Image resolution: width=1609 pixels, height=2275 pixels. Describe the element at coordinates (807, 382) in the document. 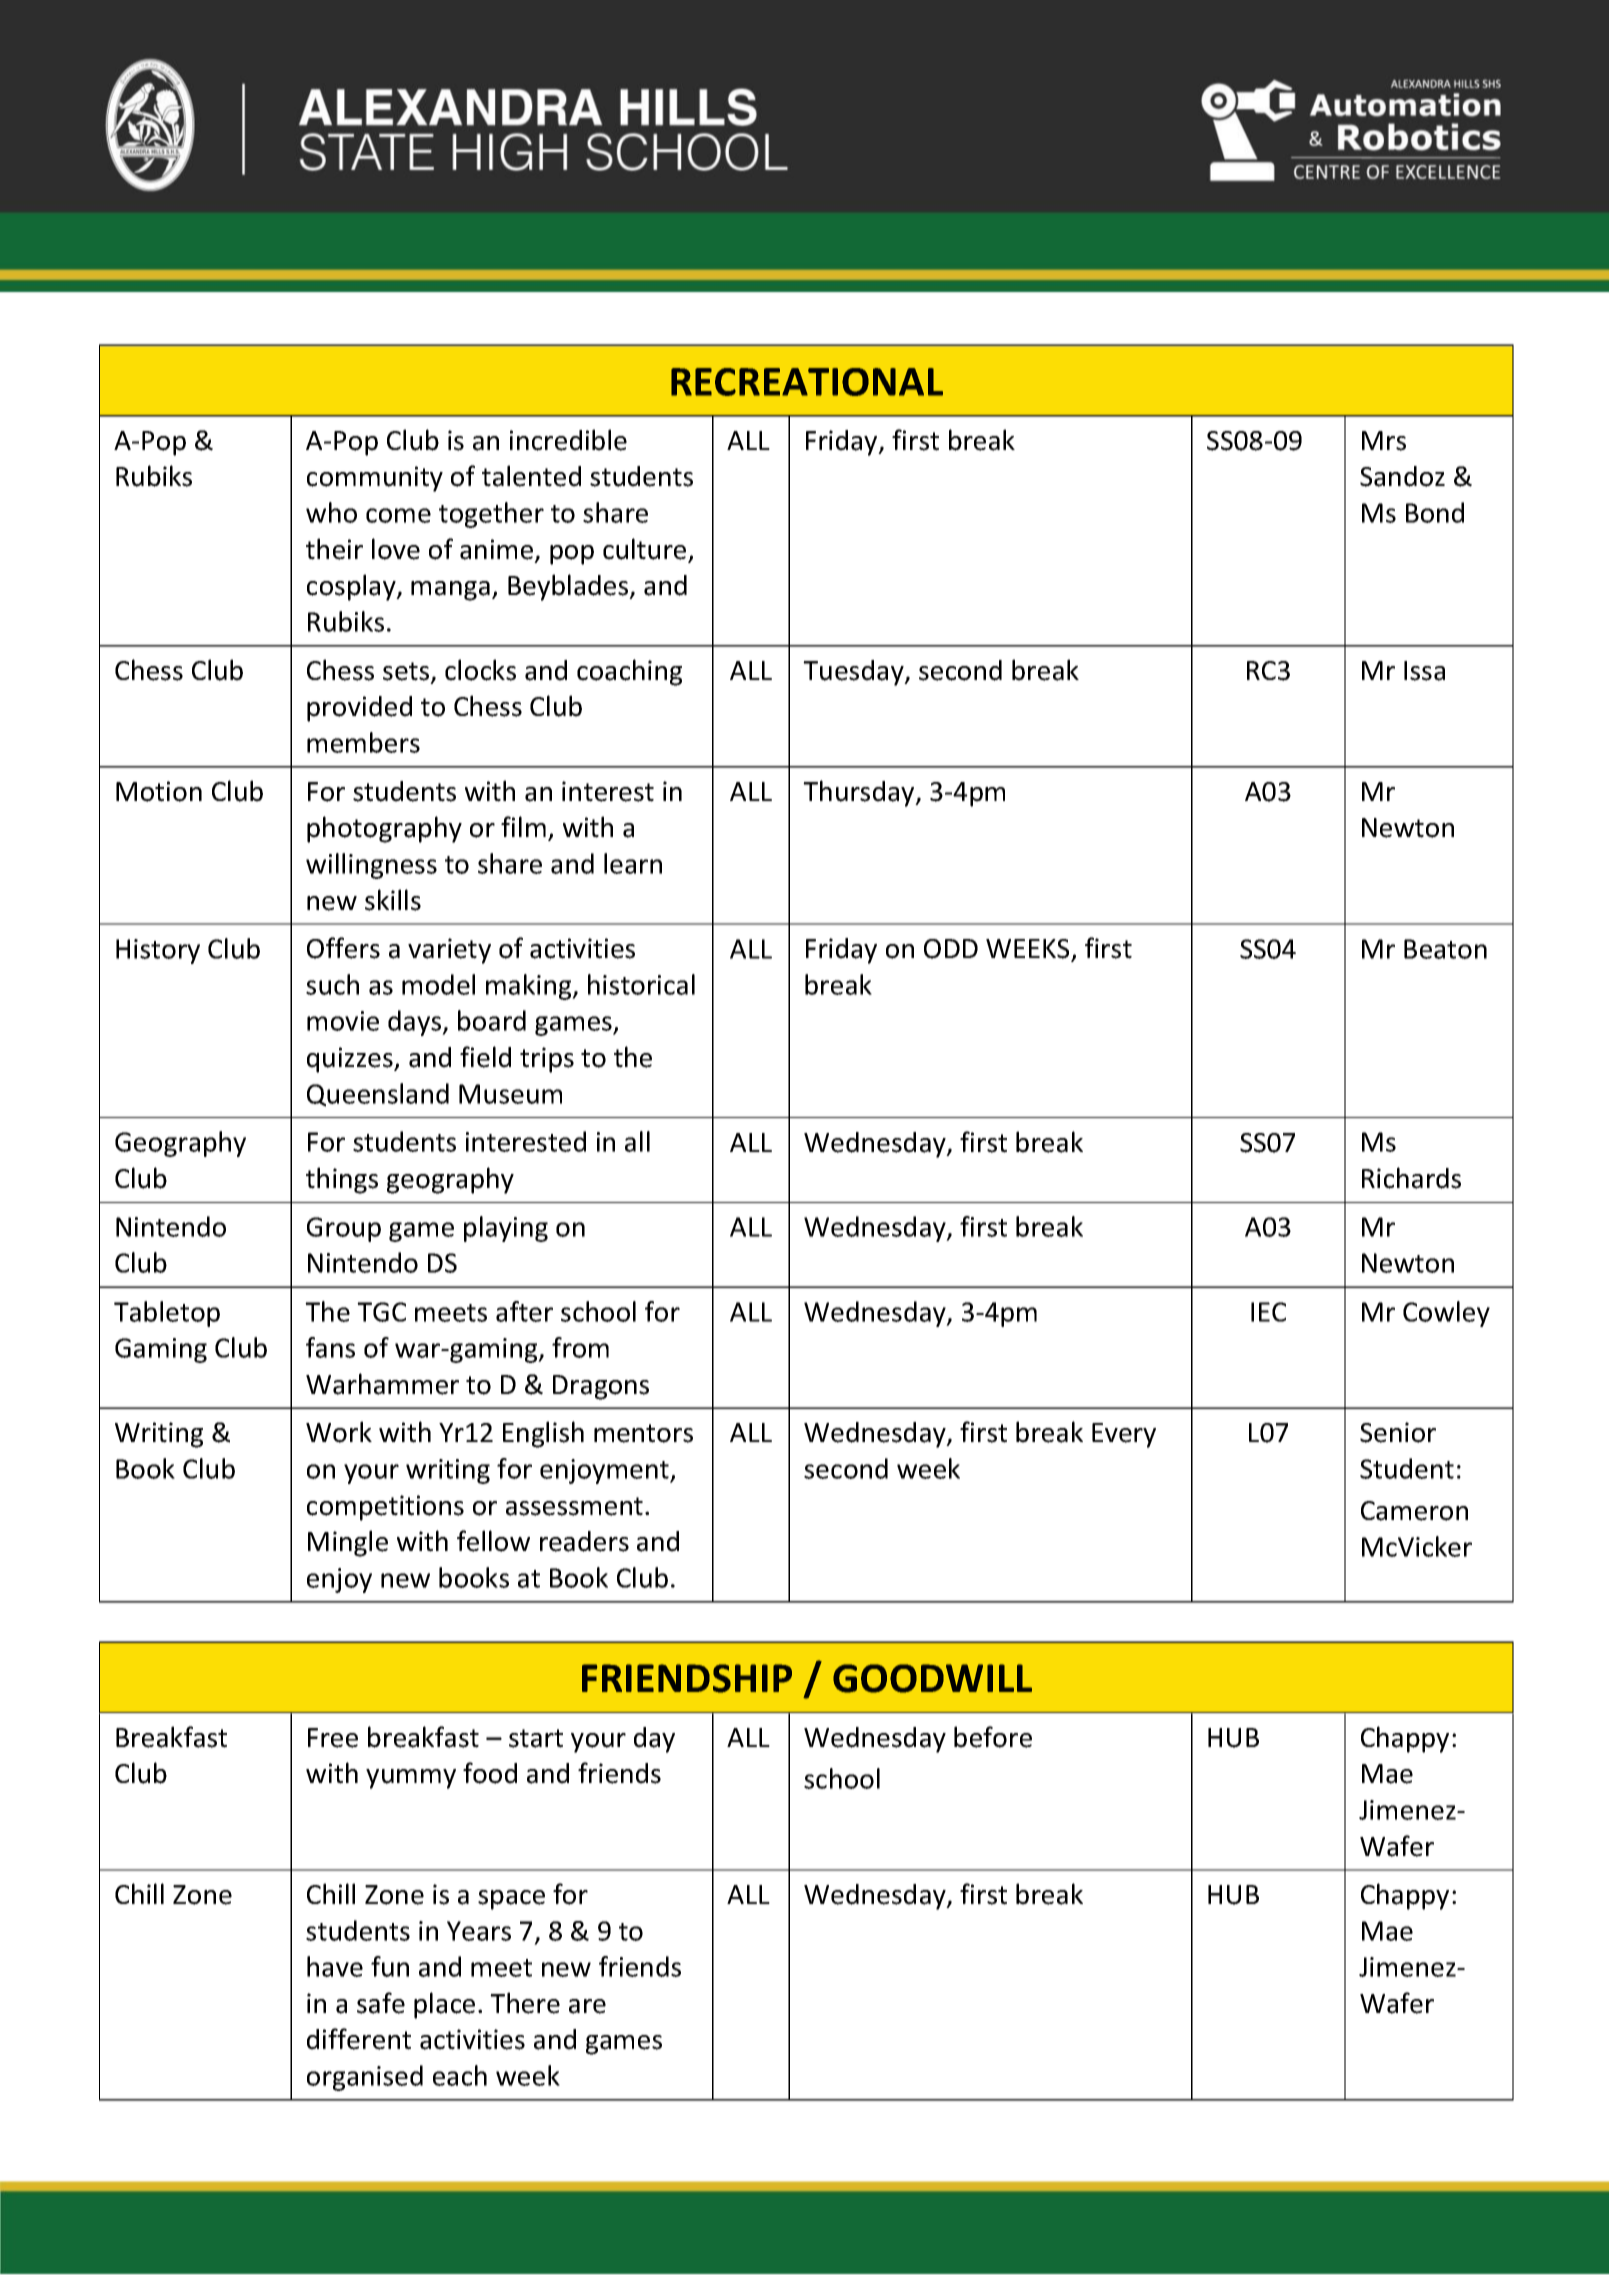

I see `RECREATIONAL` at that location.
